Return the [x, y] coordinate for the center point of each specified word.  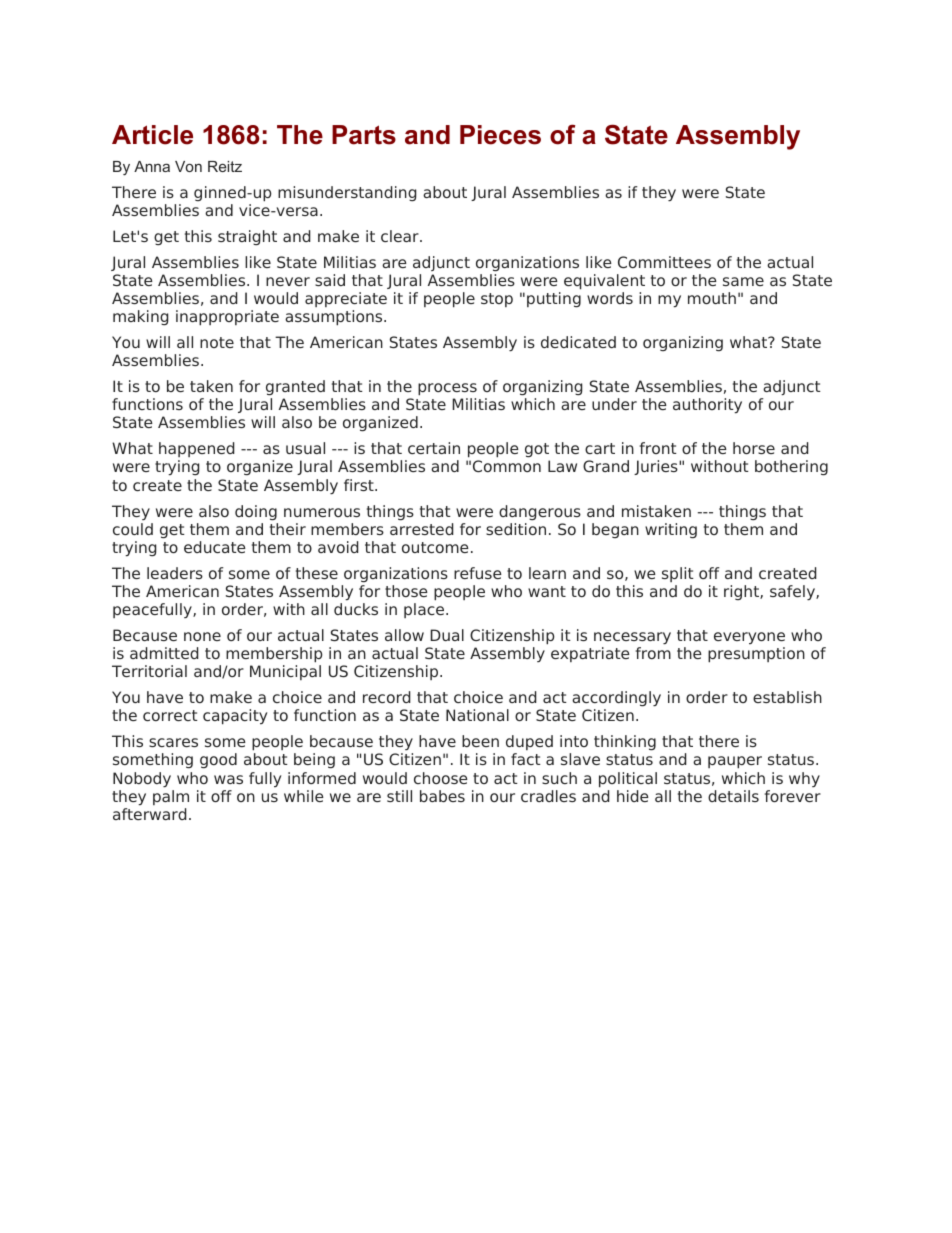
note [217, 342]
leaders [175, 573]
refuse [478, 573]
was [228, 779]
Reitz [225, 166]
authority [707, 406]
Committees [664, 262]
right [742, 592]
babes [442, 796]
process [447, 389]
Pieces [500, 135]
